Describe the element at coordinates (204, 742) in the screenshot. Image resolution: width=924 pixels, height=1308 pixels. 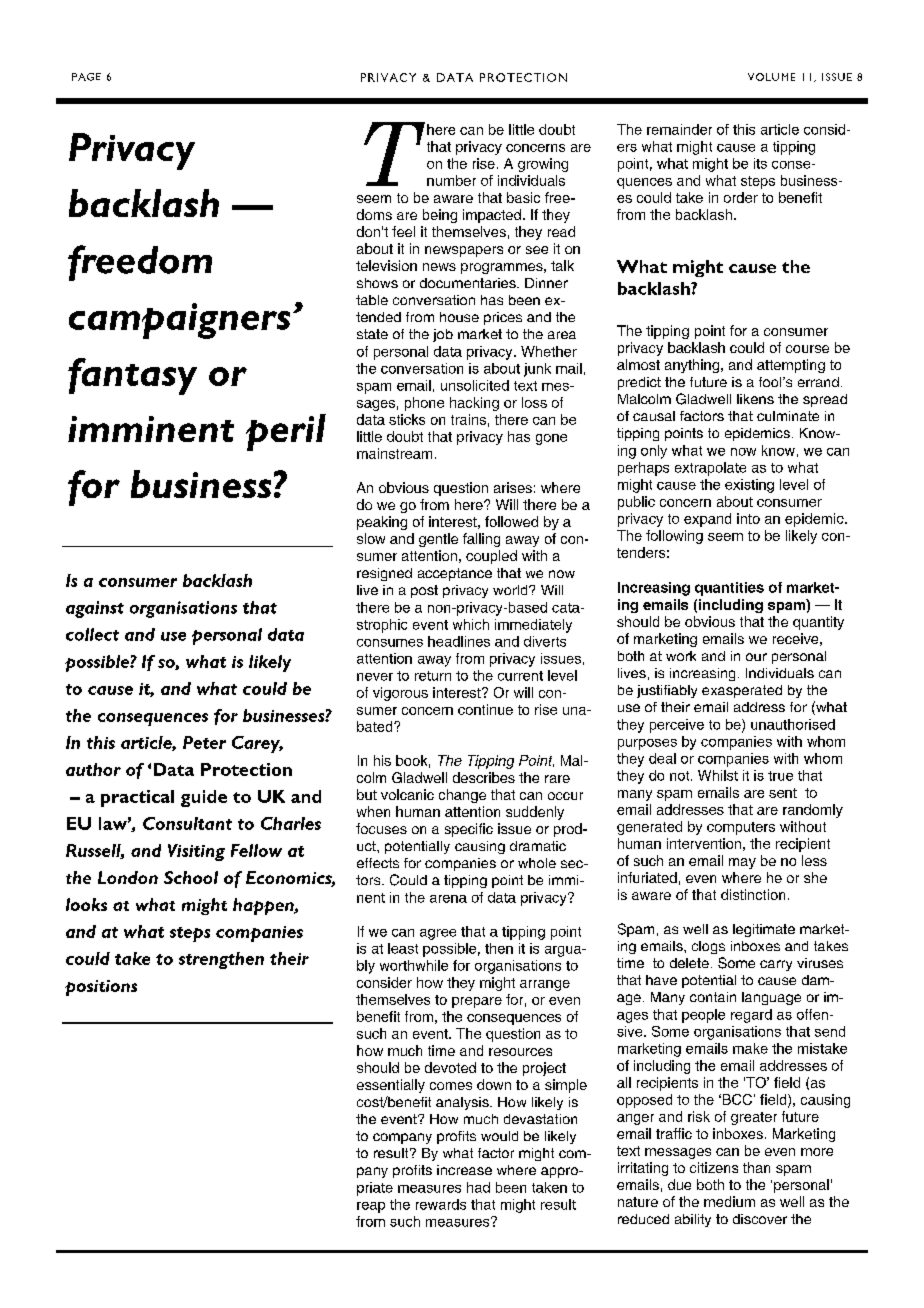
I see `Peter` at that location.
